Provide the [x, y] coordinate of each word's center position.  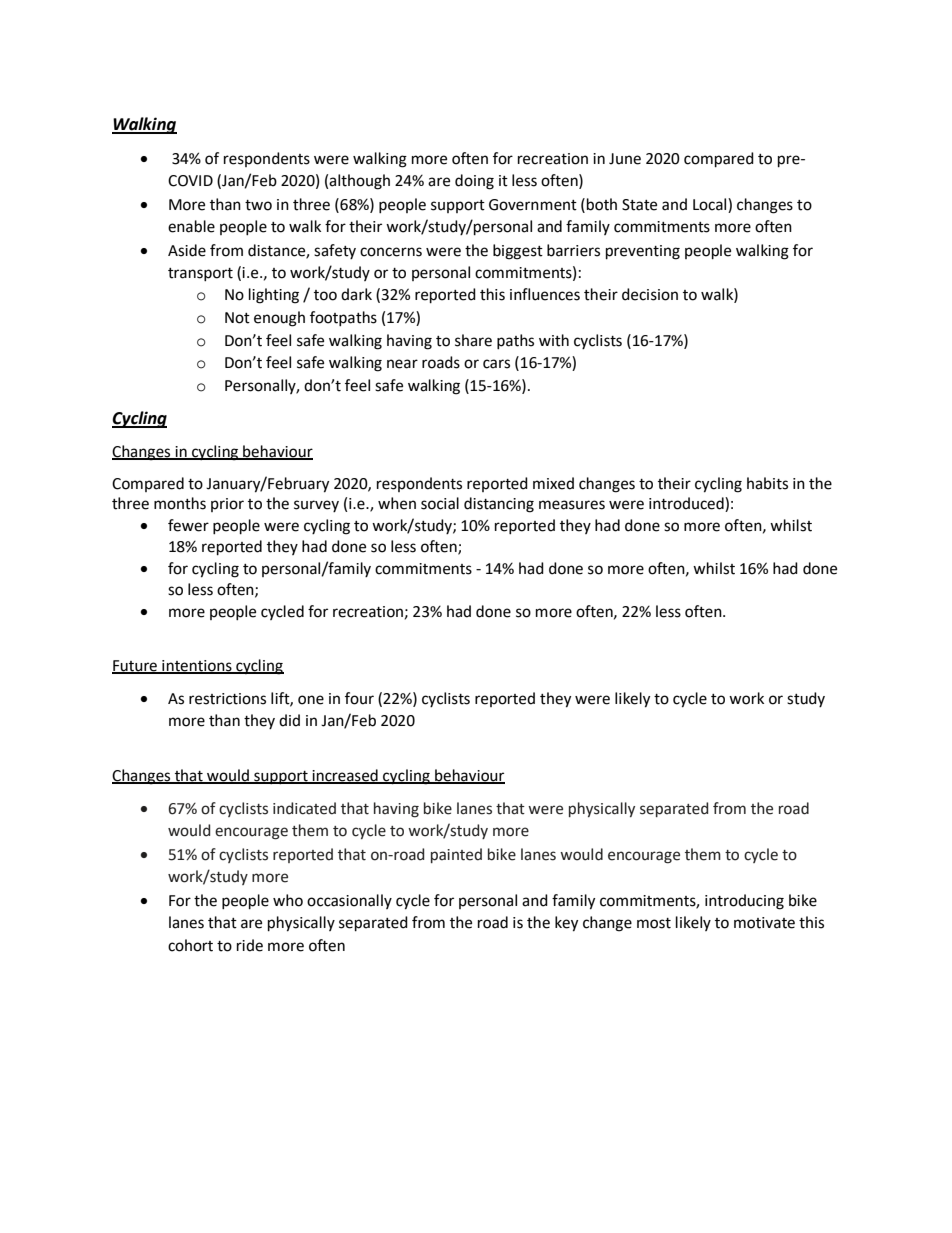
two [258, 205]
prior [227, 505]
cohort [190, 945]
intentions [197, 667]
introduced [687, 504]
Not [237, 318]
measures [572, 505]
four [359, 698]
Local [711, 204]
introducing [744, 902]
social [440, 503]
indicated [304, 808]
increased [345, 776]
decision [650, 294]
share [473, 340]
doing [474, 182]
